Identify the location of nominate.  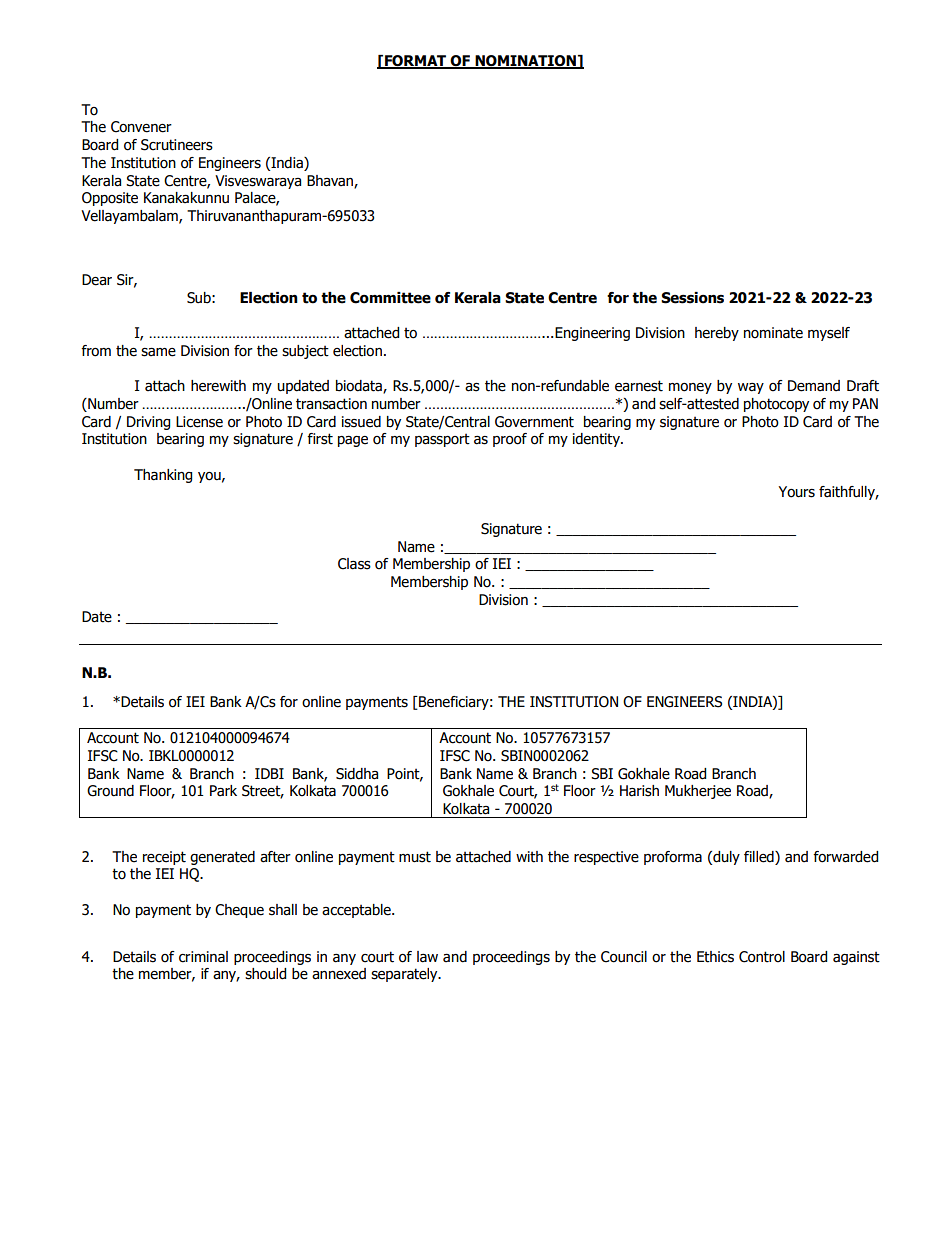
(773, 333).
